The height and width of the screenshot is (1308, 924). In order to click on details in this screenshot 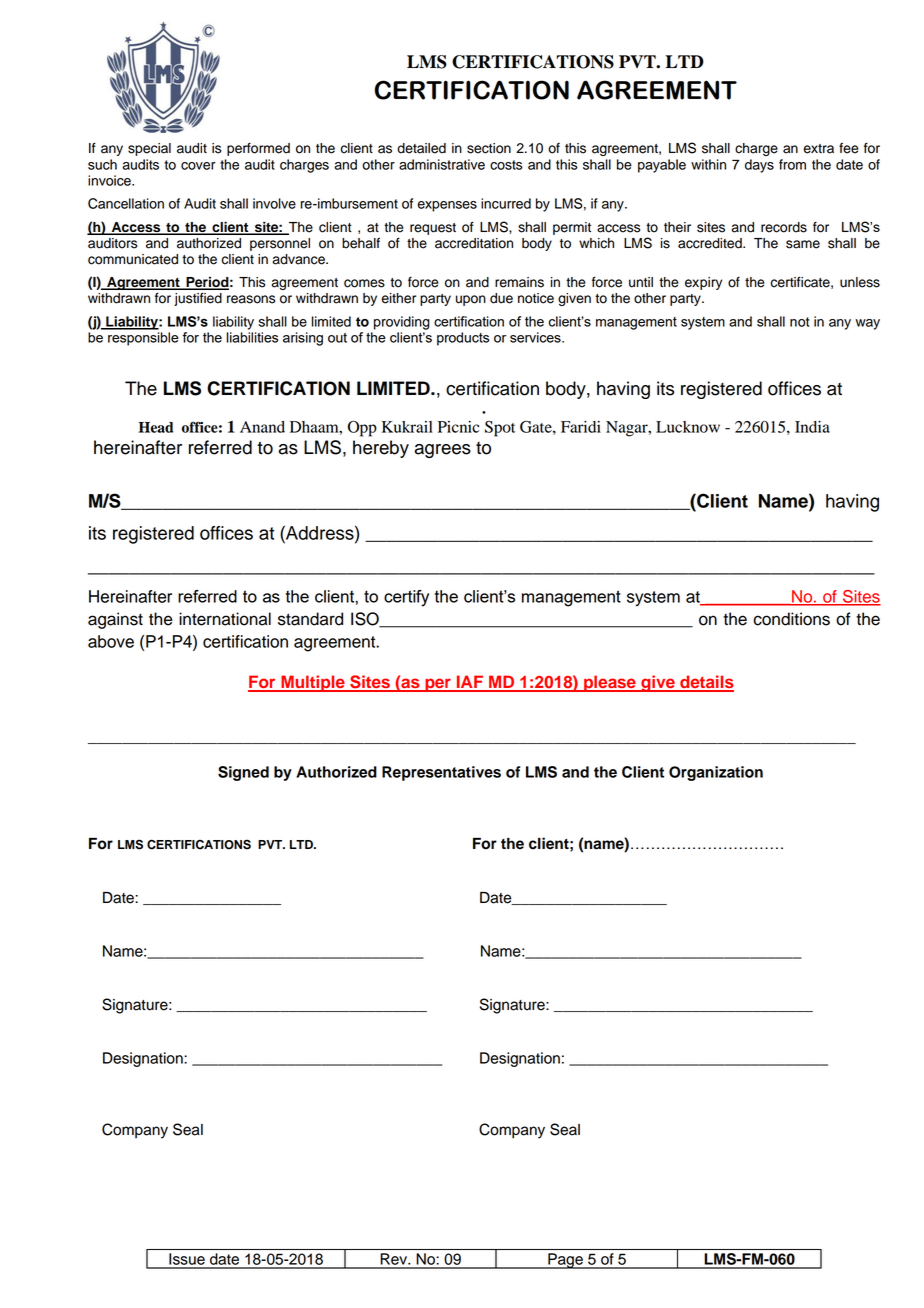, I will do `click(706, 683)`.
